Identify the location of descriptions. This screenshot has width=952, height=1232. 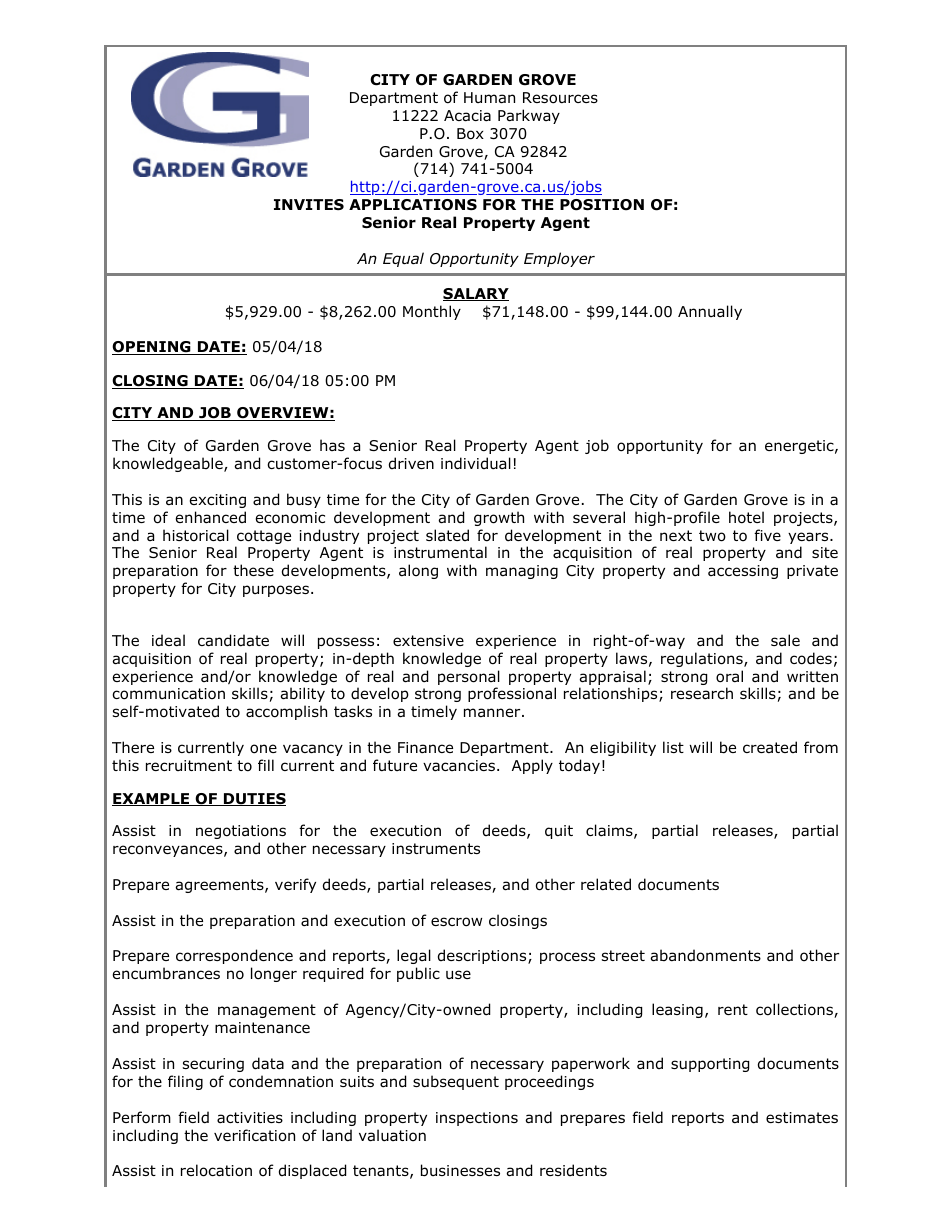
(483, 956).
